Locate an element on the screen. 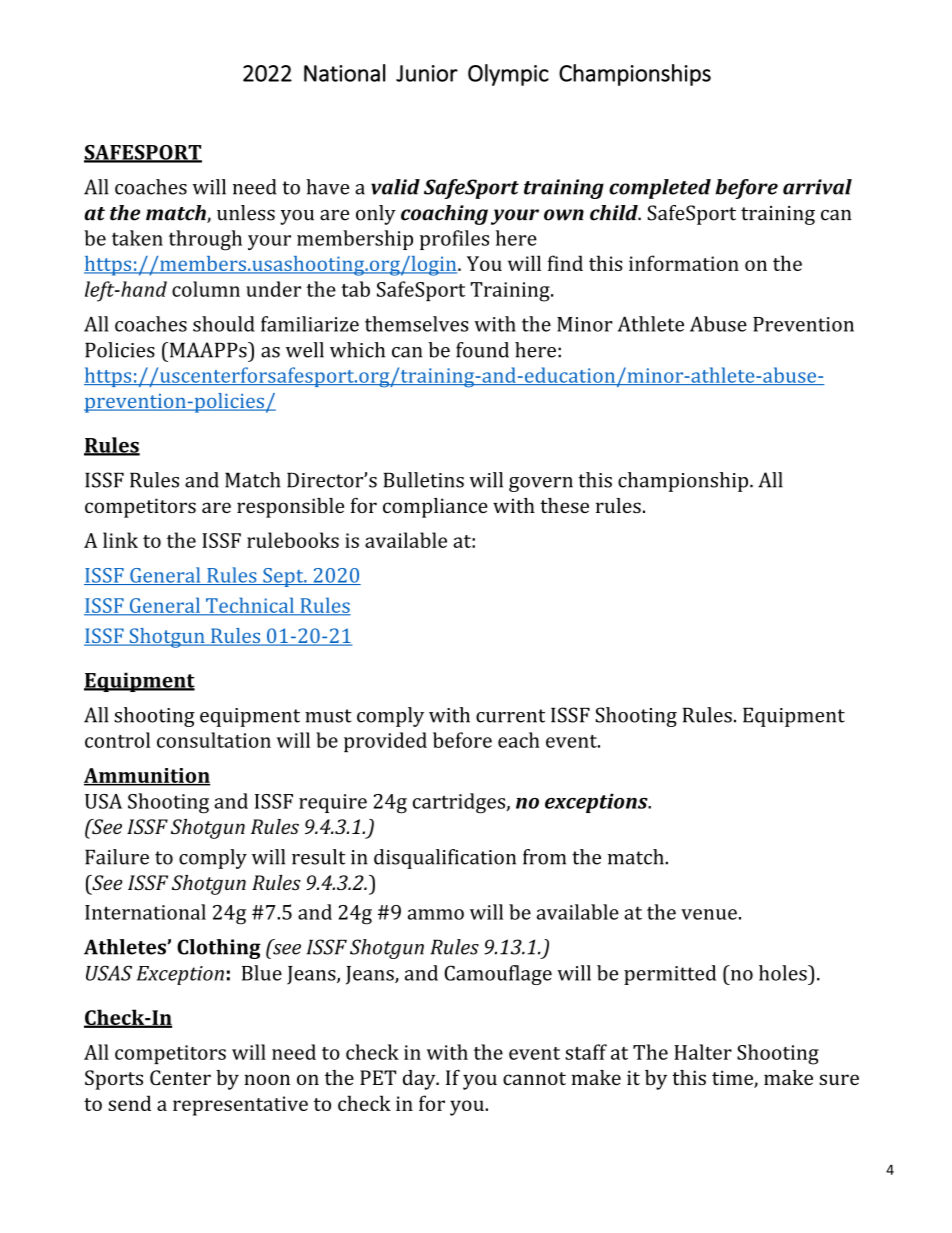  representative is located at coordinates (240, 1106).
